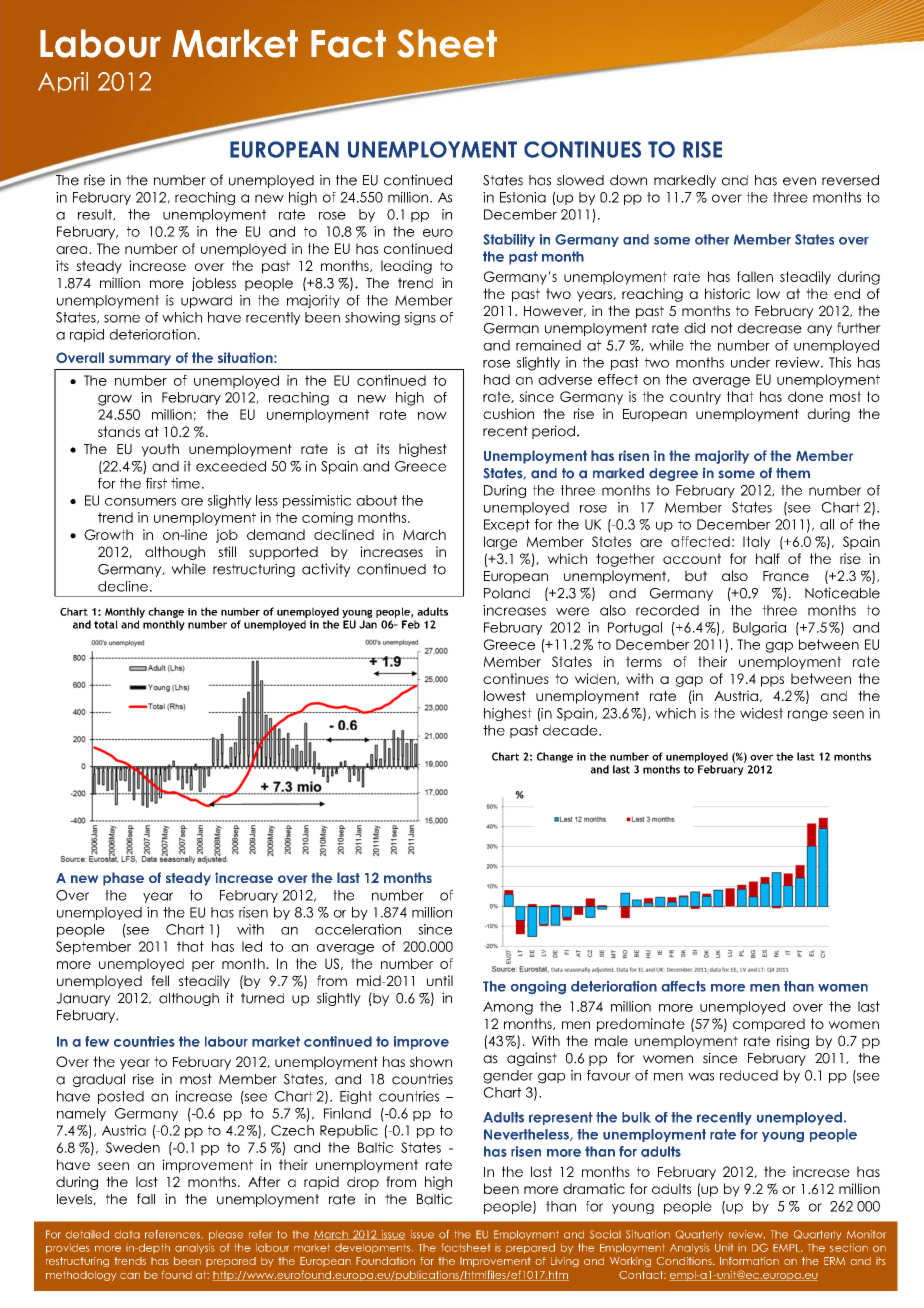 The height and width of the image is (1308, 924). Describe the element at coordinates (507, 525) in the image. I see `Except` at that location.
